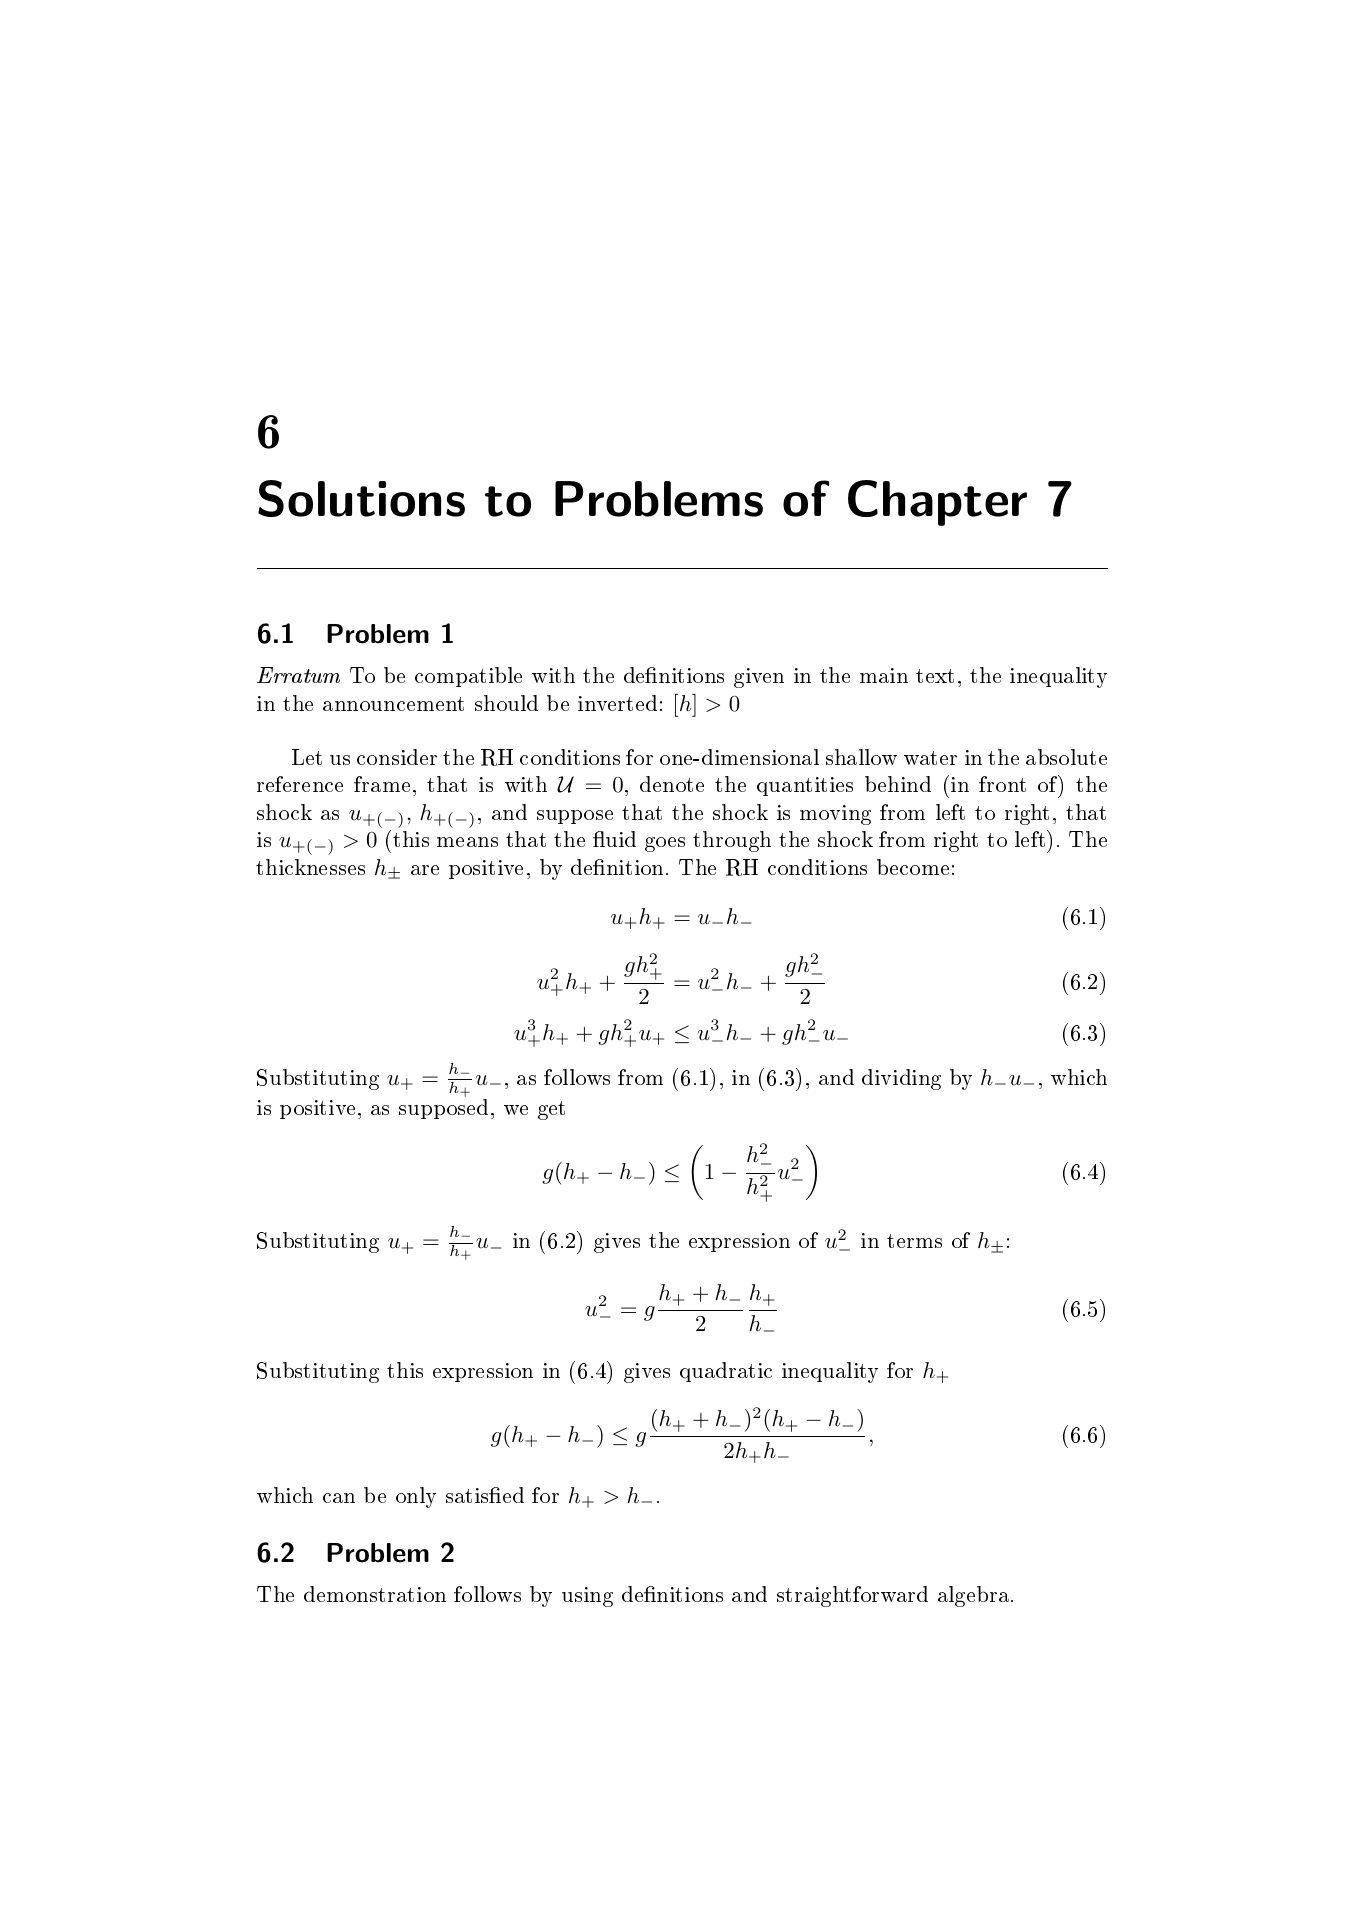  What do you see at coordinates (937, 503) in the page?
I see `Chapter` at bounding box center [937, 503].
